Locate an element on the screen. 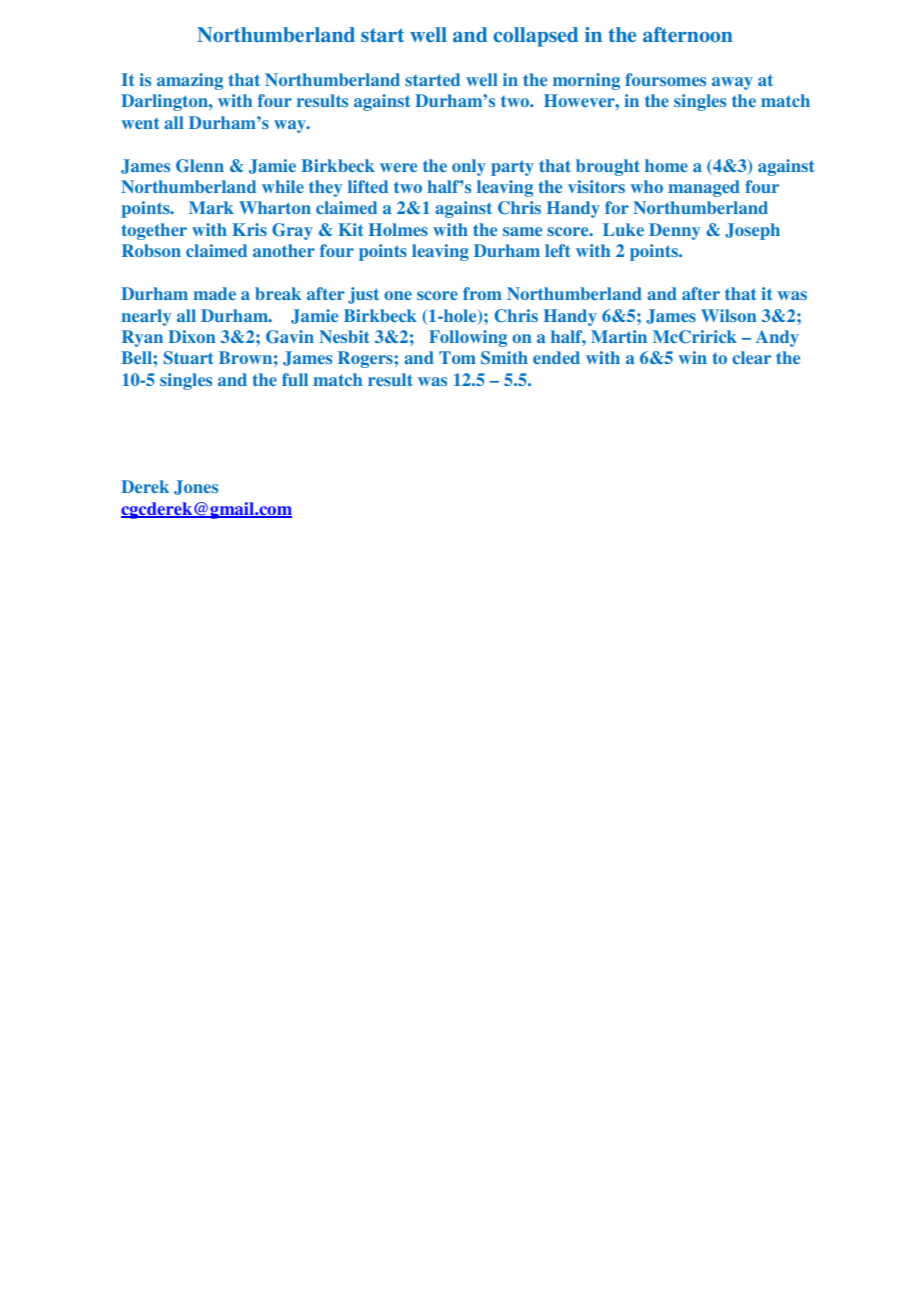 This screenshot has height=1308, width=924. amazing is located at coordinates (190, 81).
